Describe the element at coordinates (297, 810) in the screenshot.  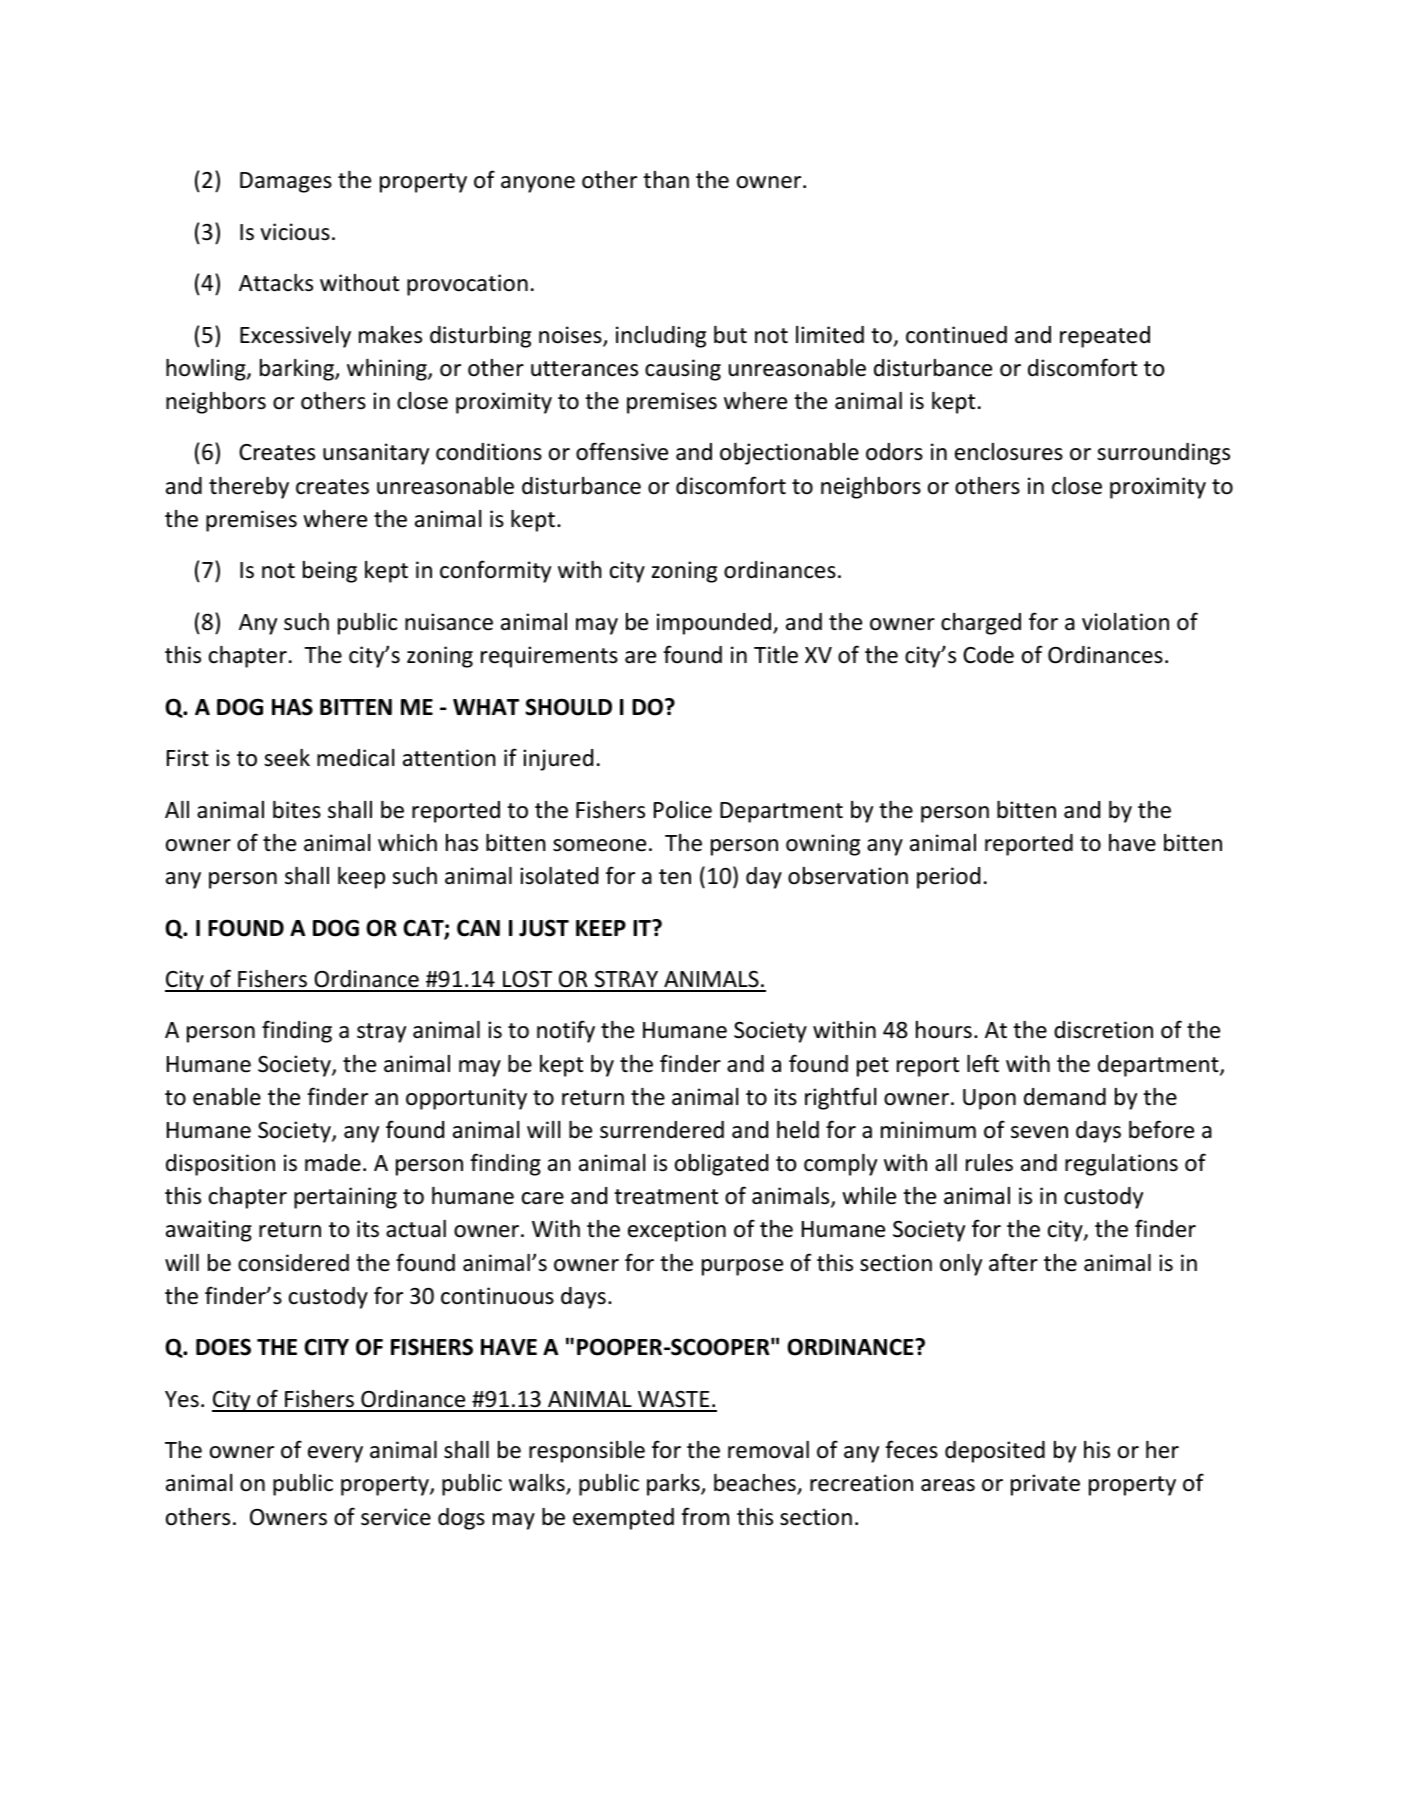
I see `bites` at that location.
